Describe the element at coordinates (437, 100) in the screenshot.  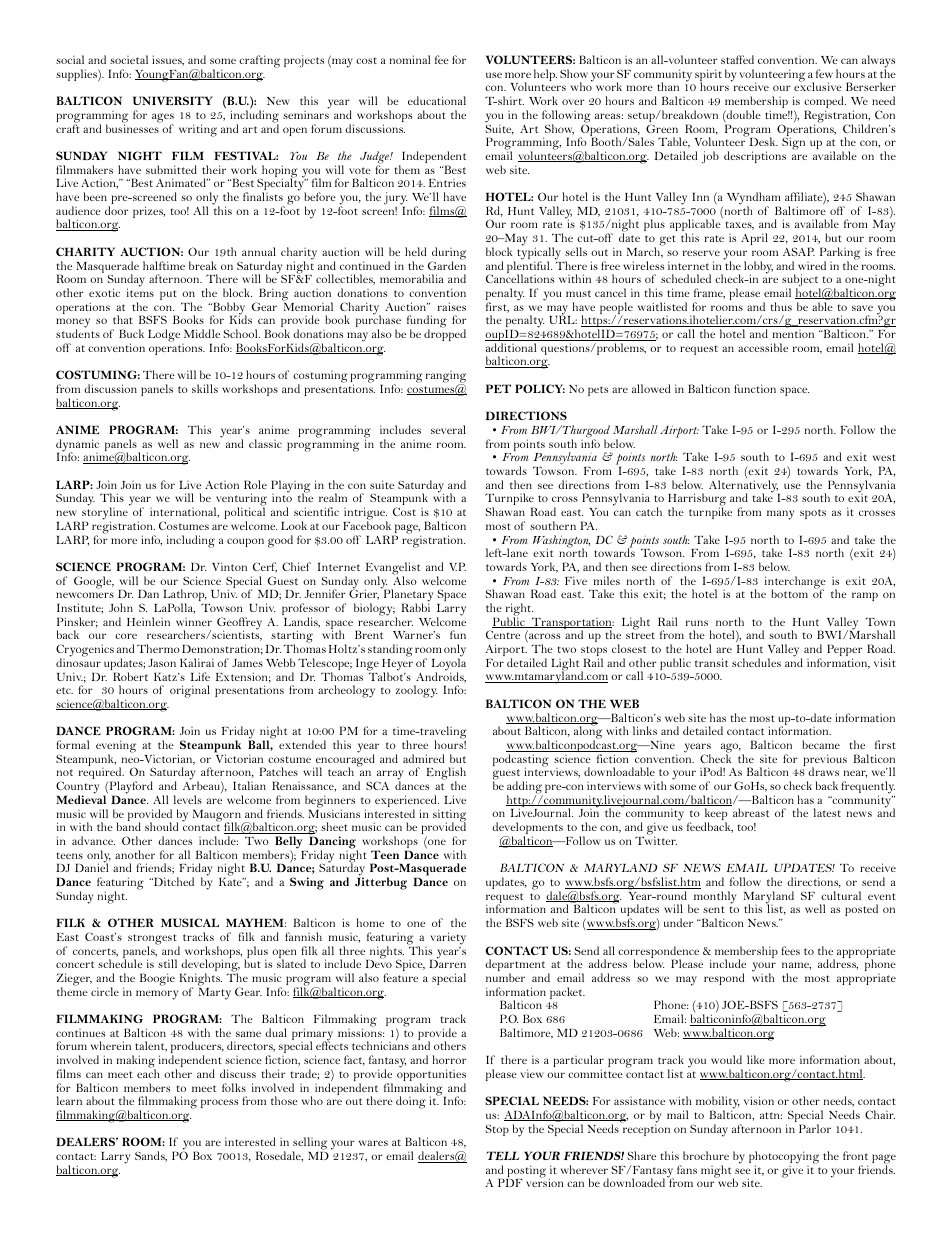
I see `educational` at that location.
